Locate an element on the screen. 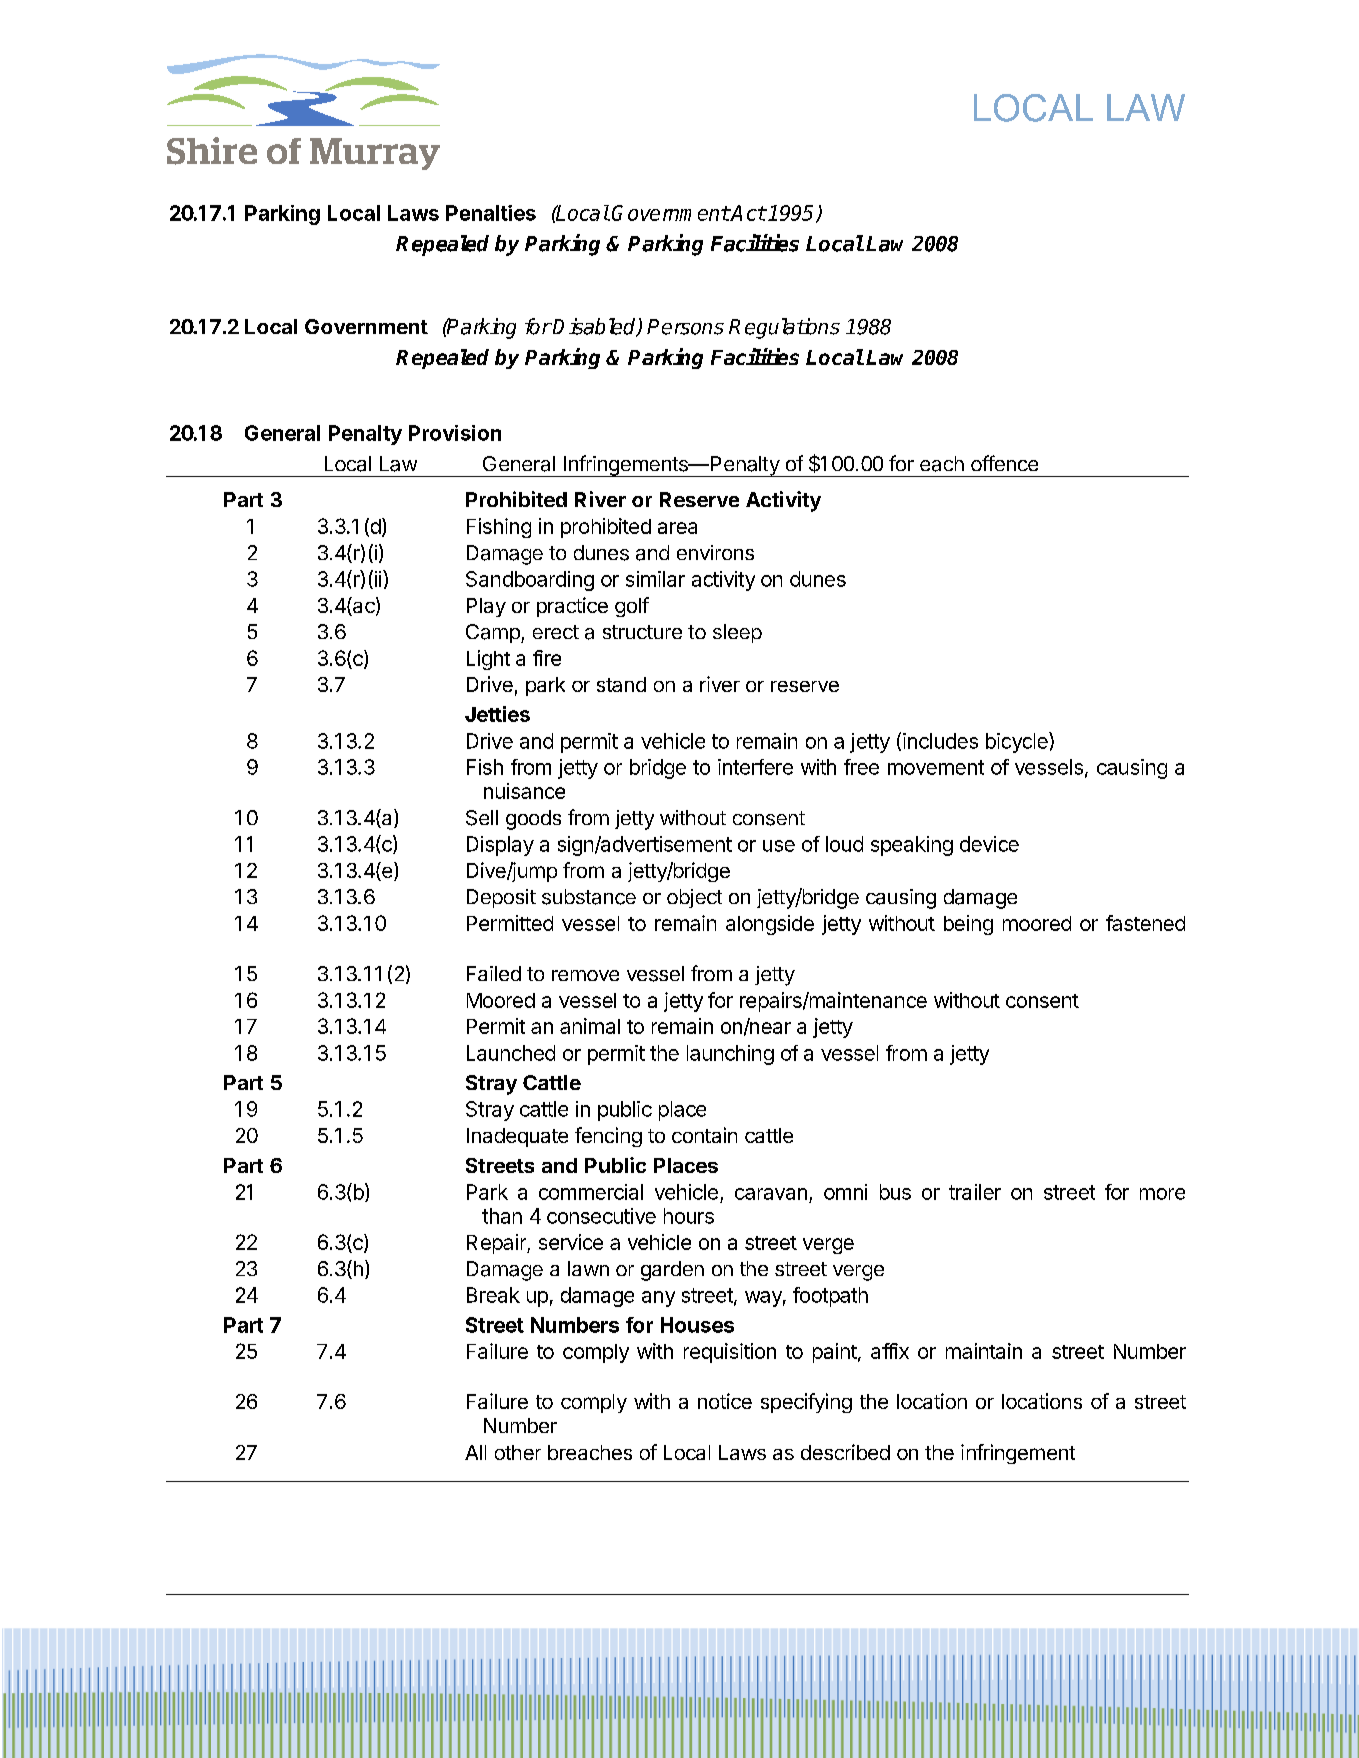  fastened is located at coordinates (1145, 923).
